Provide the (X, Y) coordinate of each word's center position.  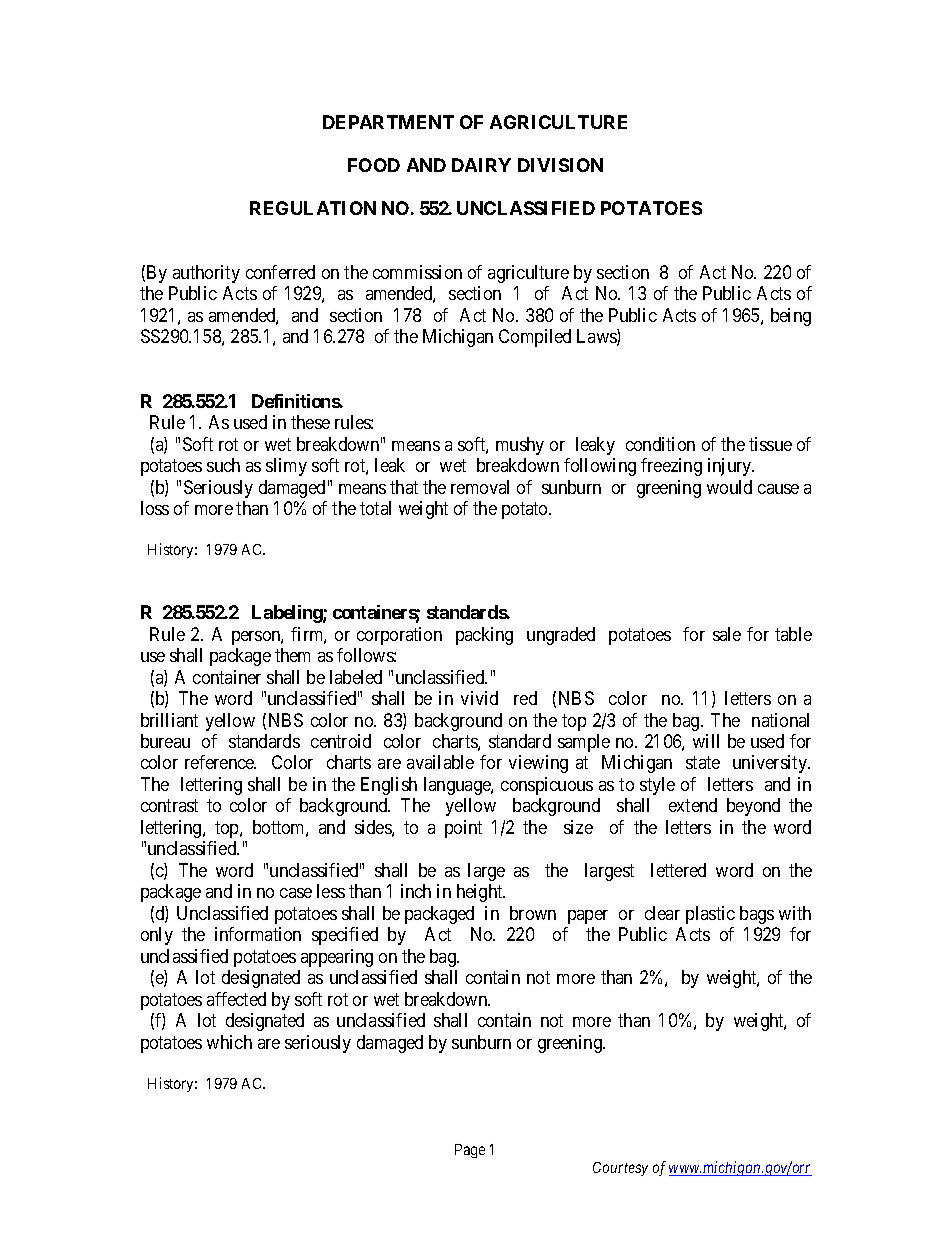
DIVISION (560, 165)
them (292, 655)
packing (484, 636)
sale (727, 634)
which (229, 1042)
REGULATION (313, 208)
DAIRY (481, 165)
